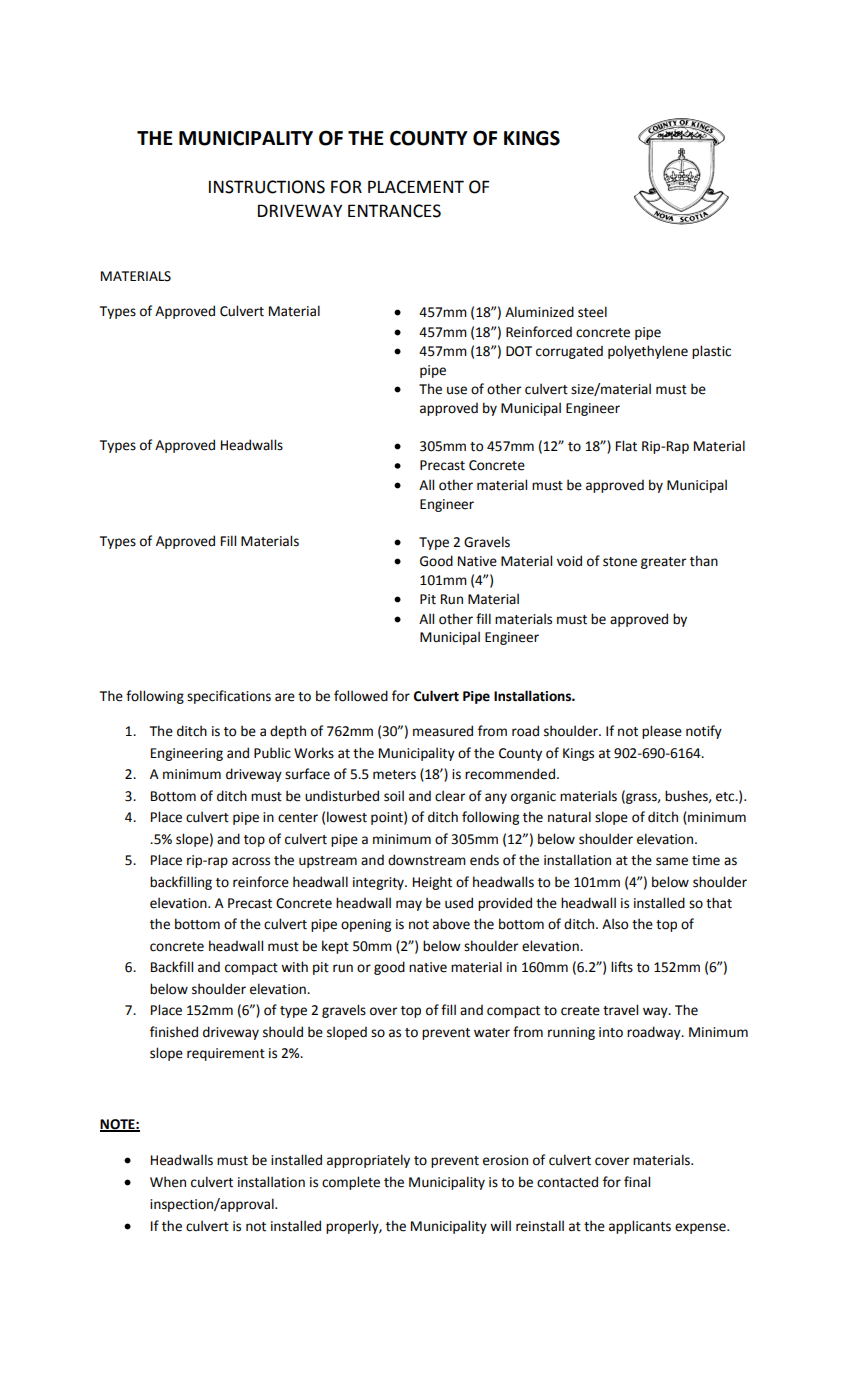 The height and width of the screenshot is (1400, 849). Describe the element at coordinates (662, 732) in the screenshot. I see `please` at that location.
